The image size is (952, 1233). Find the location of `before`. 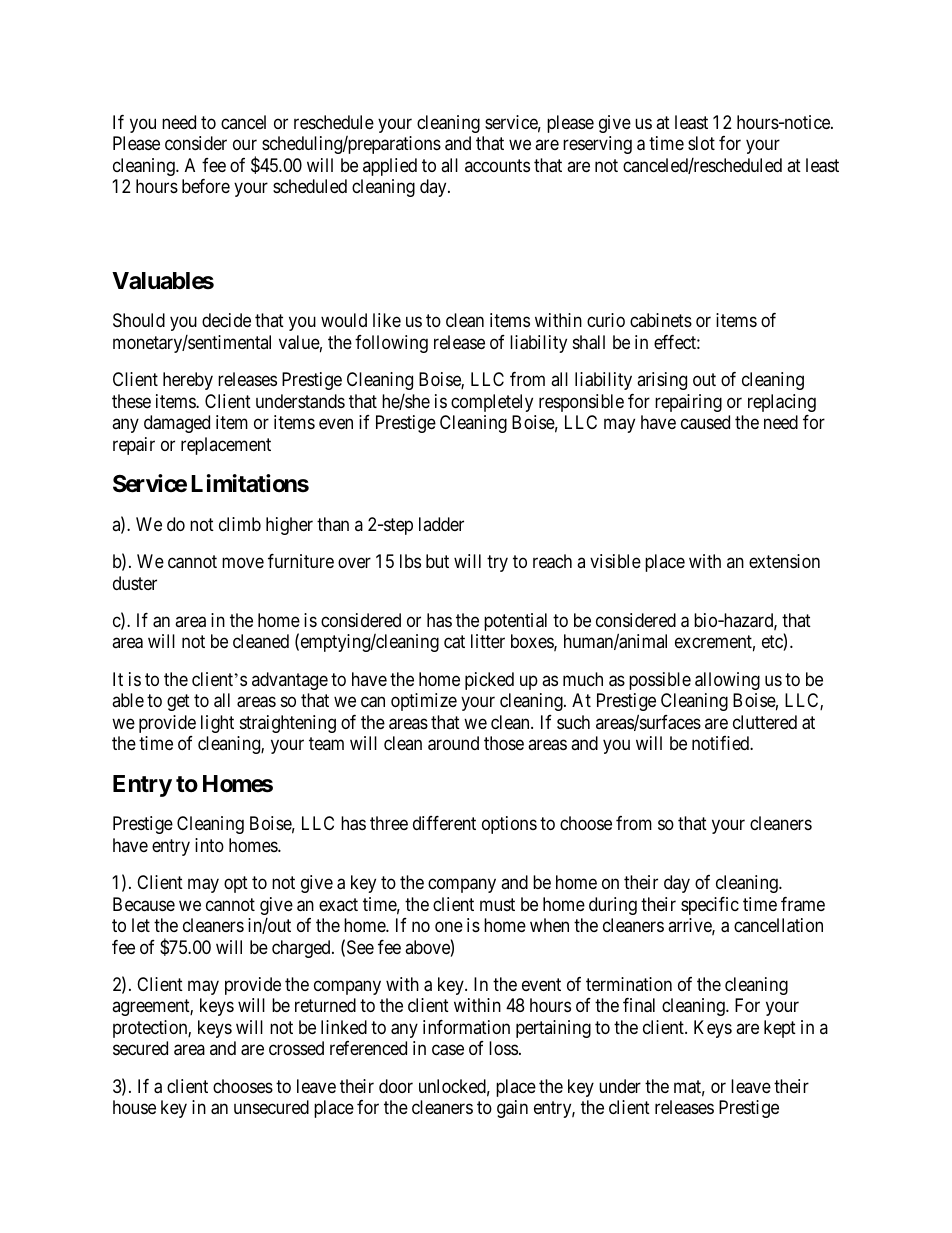

before is located at coordinates (206, 186).
